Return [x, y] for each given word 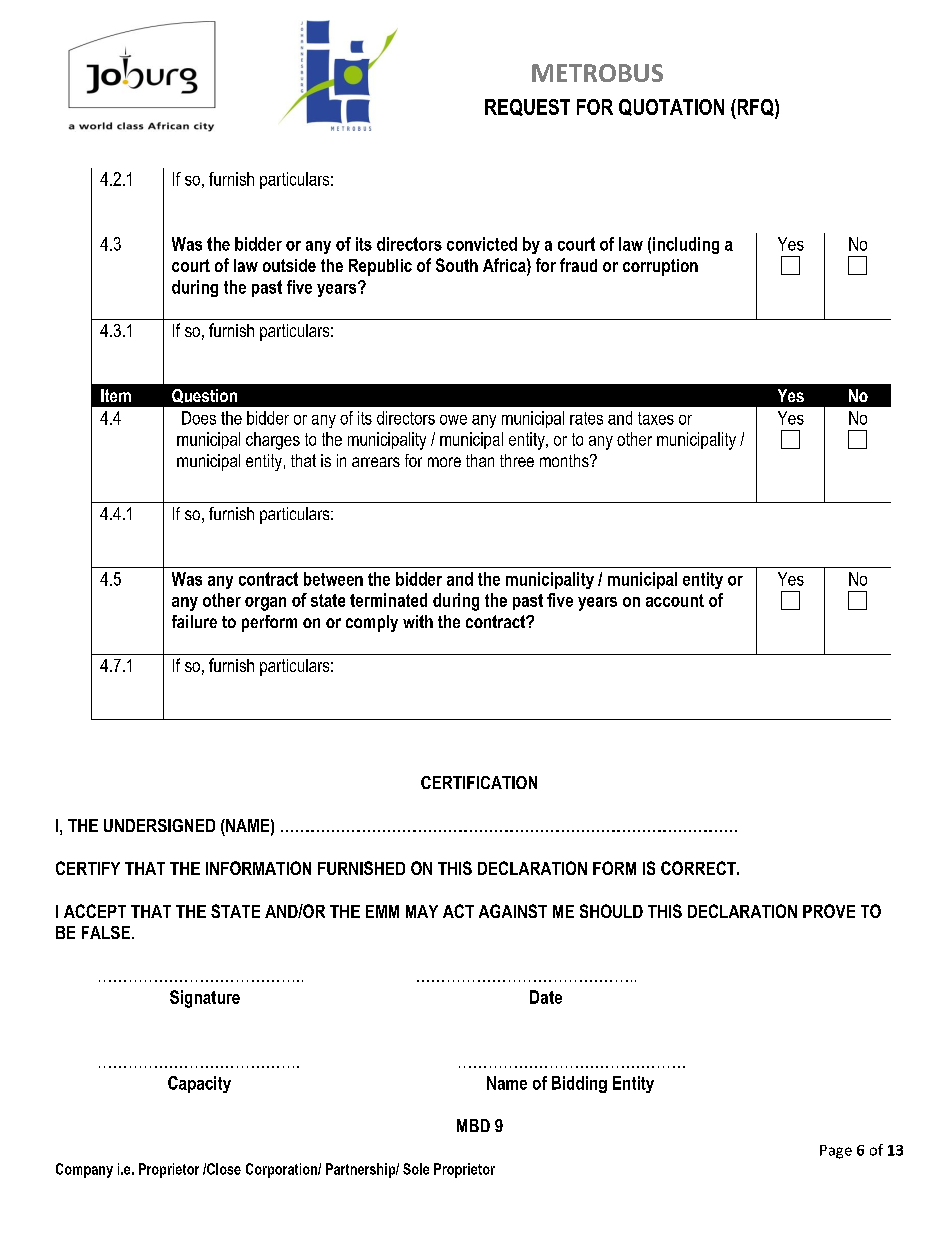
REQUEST [527, 107]
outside [289, 265]
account [675, 600]
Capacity [199, 1084]
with [418, 621]
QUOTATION [671, 107]
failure [194, 621]
